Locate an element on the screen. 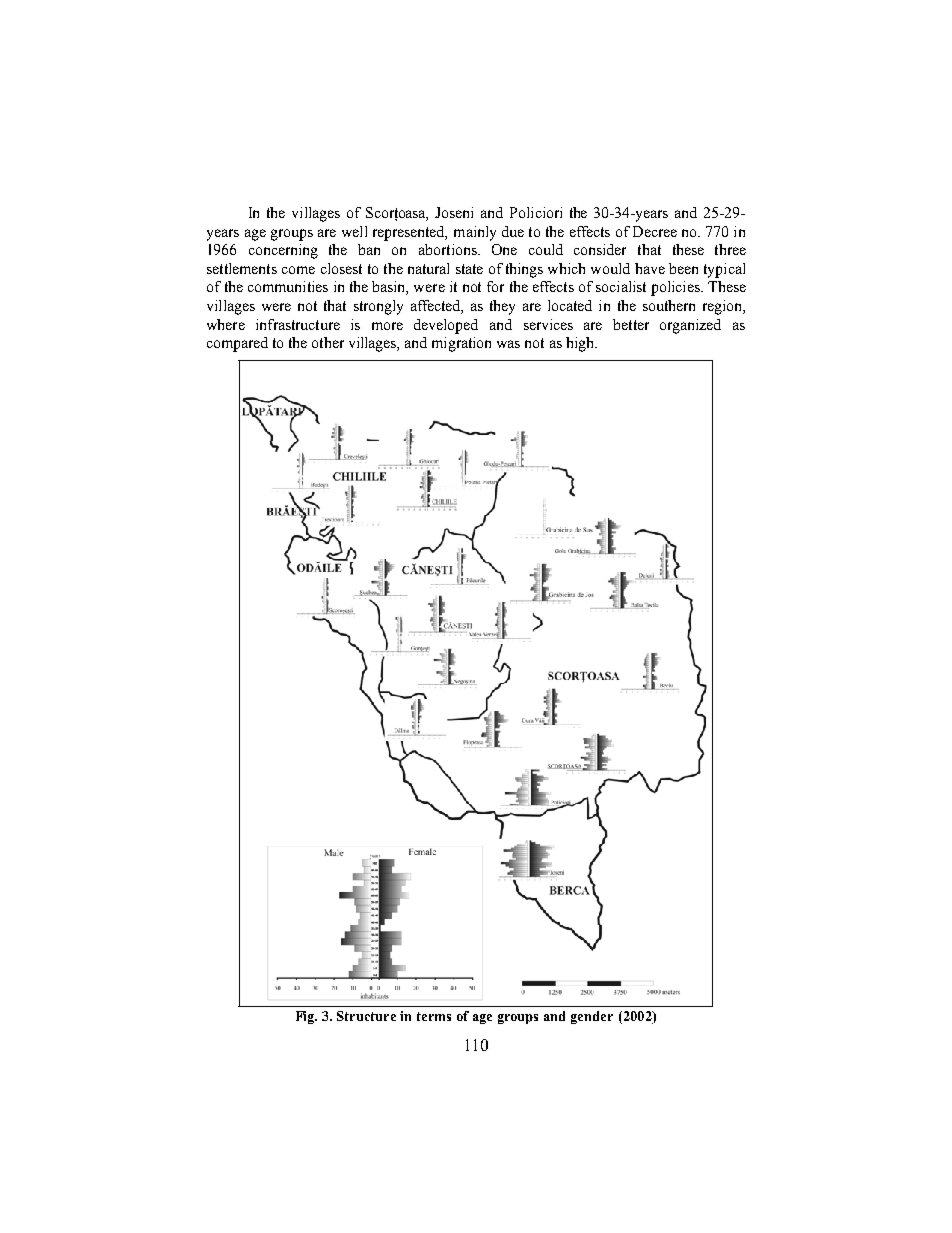 The image size is (952, 1233). Fig is located at coordinates (306, 1017).
